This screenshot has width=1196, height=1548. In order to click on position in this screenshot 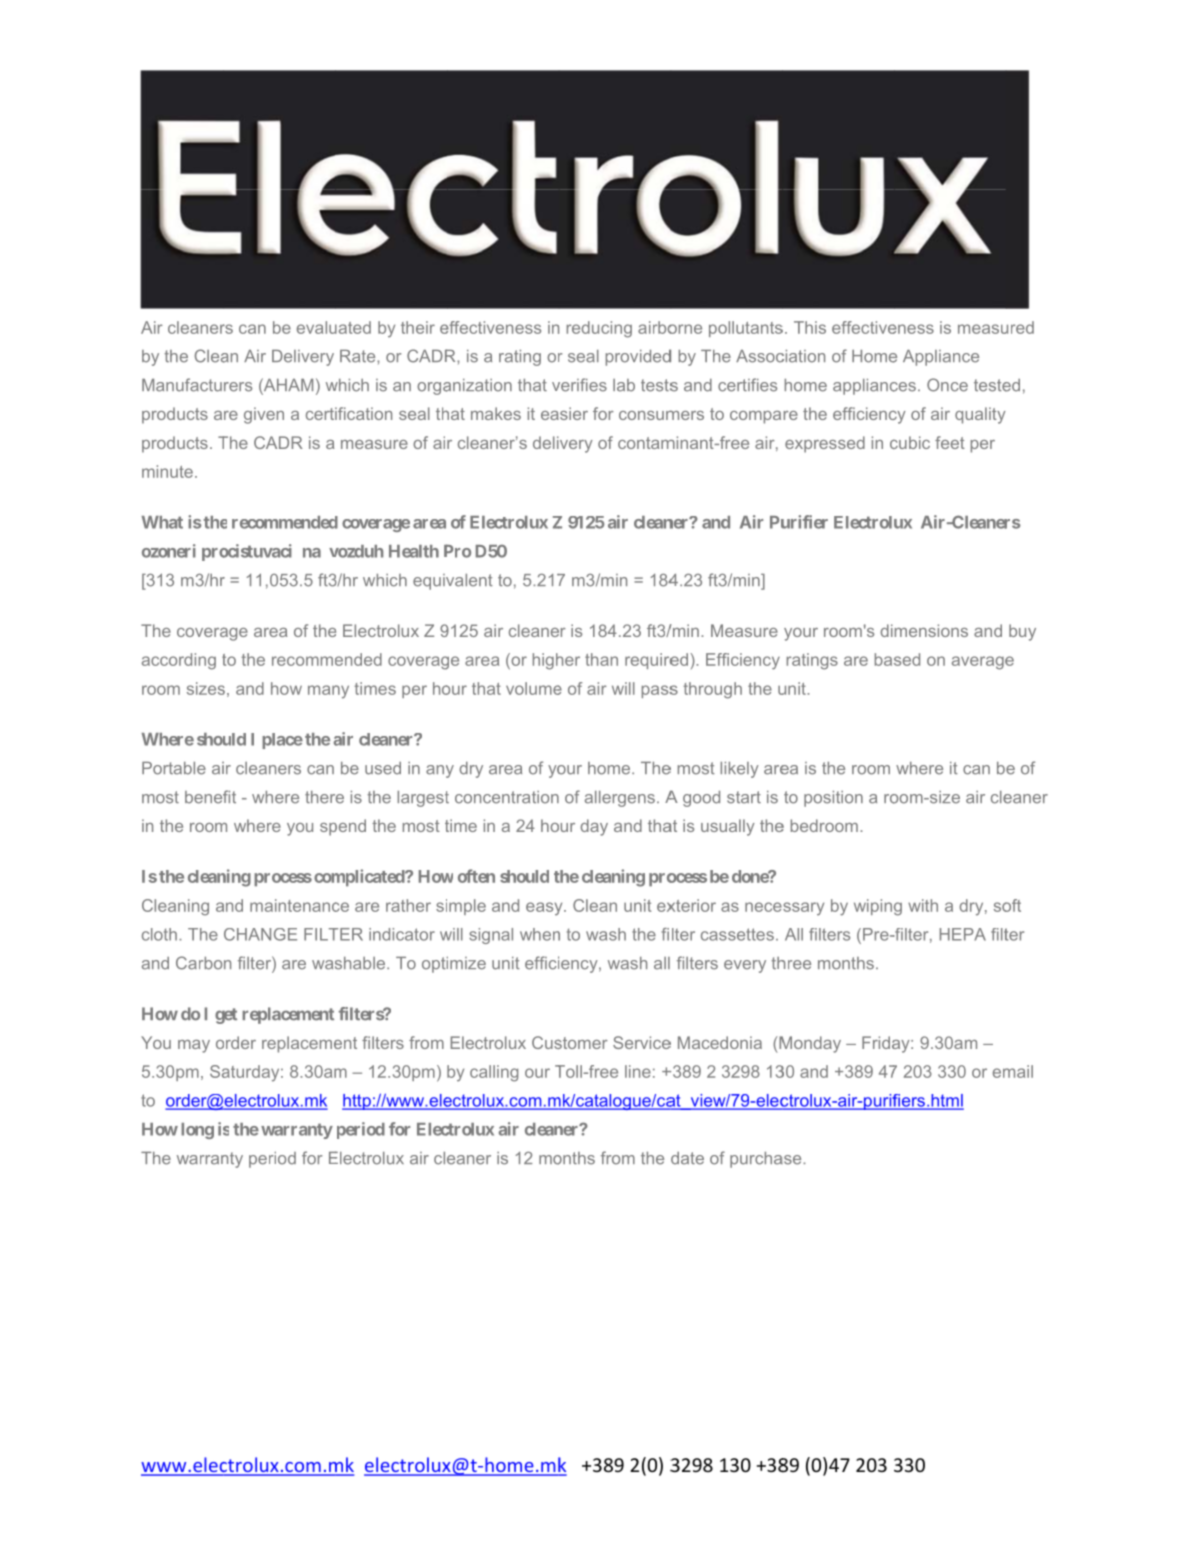, I will do `click(833, 799)`.
